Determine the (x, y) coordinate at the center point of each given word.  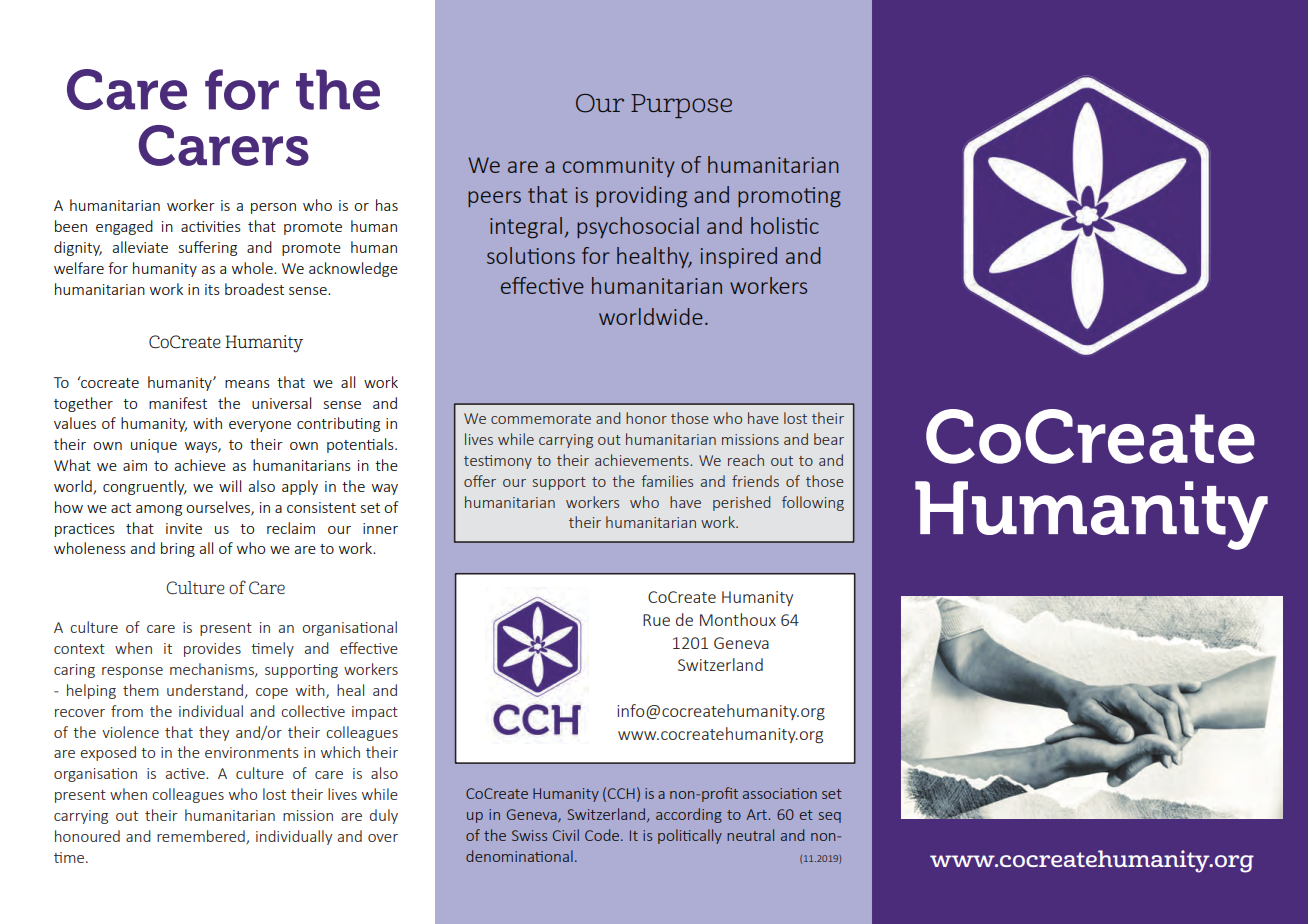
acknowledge (353, 269)
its (212, 289)
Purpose (681, 106)
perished (741, 503)
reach (746, 460)
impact (375, 713)
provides (212, 649)
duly (384, 816)
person (273, 208)
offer (480, 481)
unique (154, 446)
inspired (739, 257)
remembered (202, 837)
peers (494, 199)
